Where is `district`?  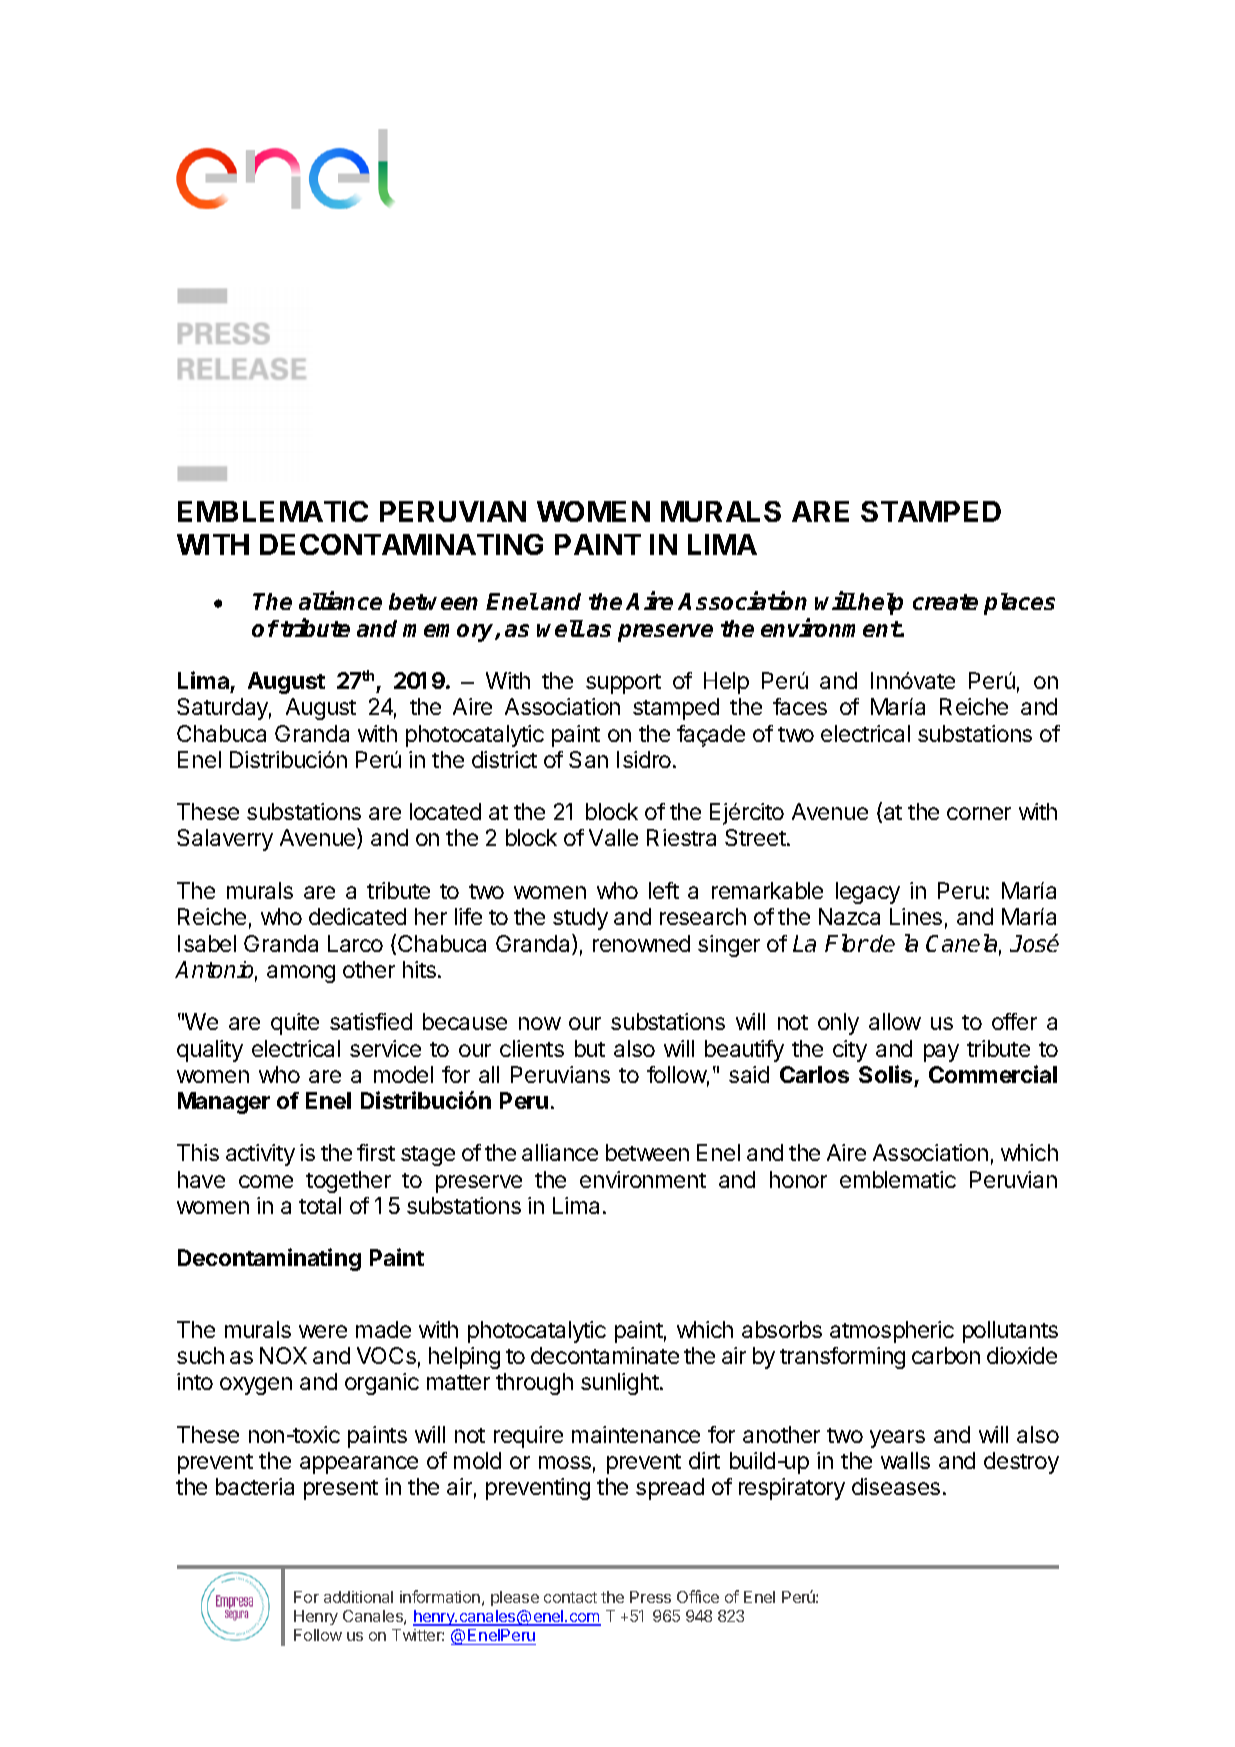 district is located at coordinates (504, 759).
